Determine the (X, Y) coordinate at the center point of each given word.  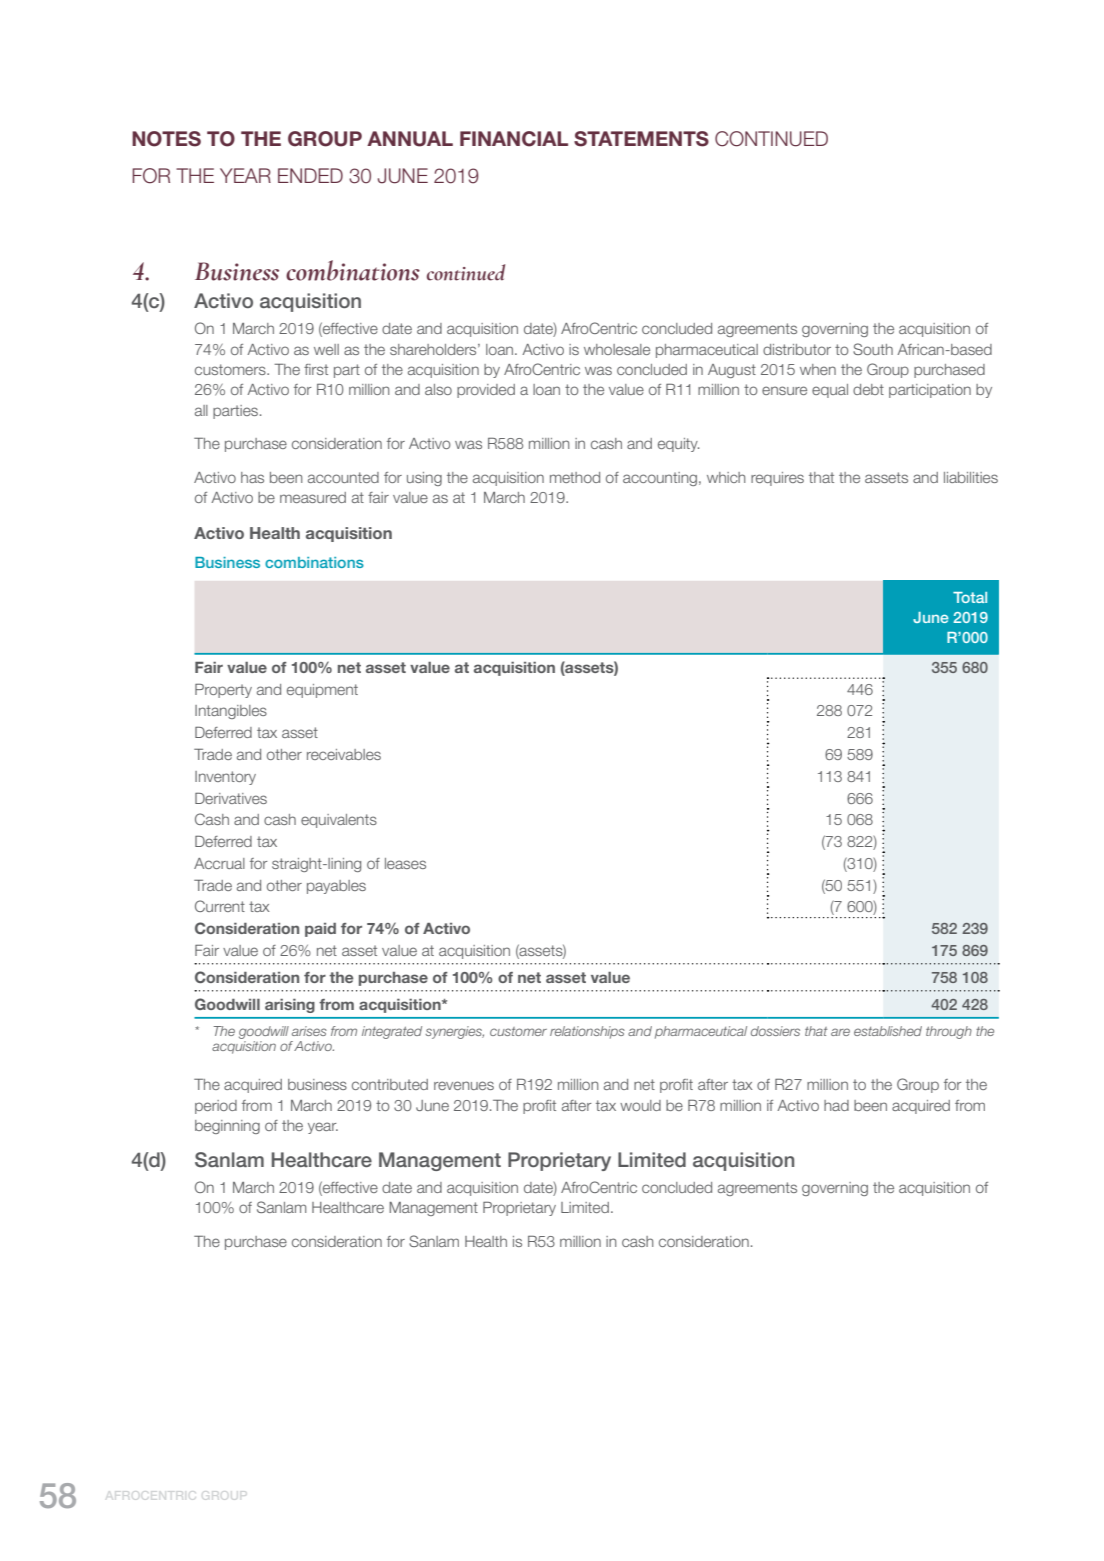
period (216, 1107)
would (640, 1105)
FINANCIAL (514, 139)
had (836, 1105)
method (575, 477)
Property (223, 691)
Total (970, 597)
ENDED (310, 175)
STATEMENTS (641, 139)
